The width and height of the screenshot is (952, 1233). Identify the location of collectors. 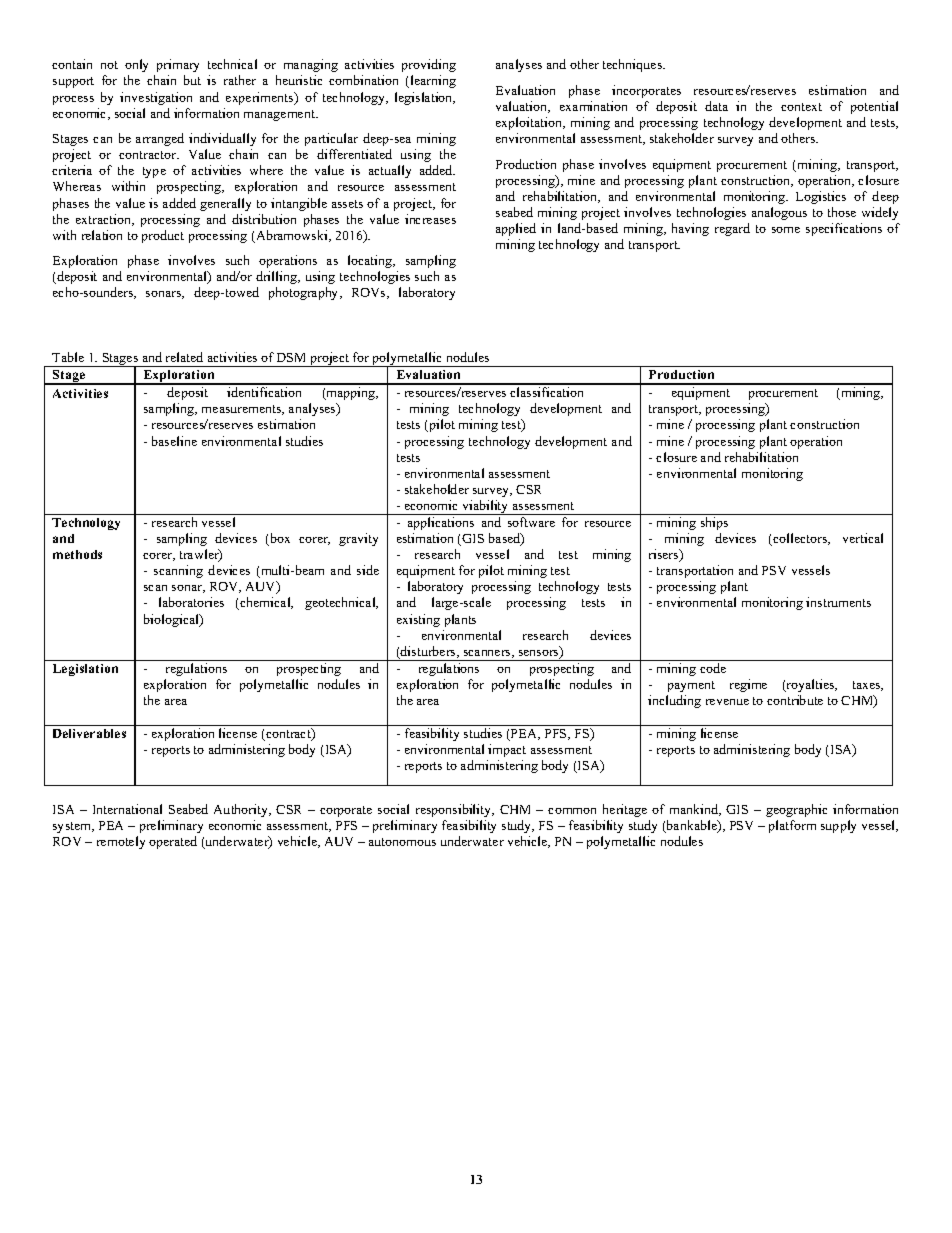
(800, 539).
